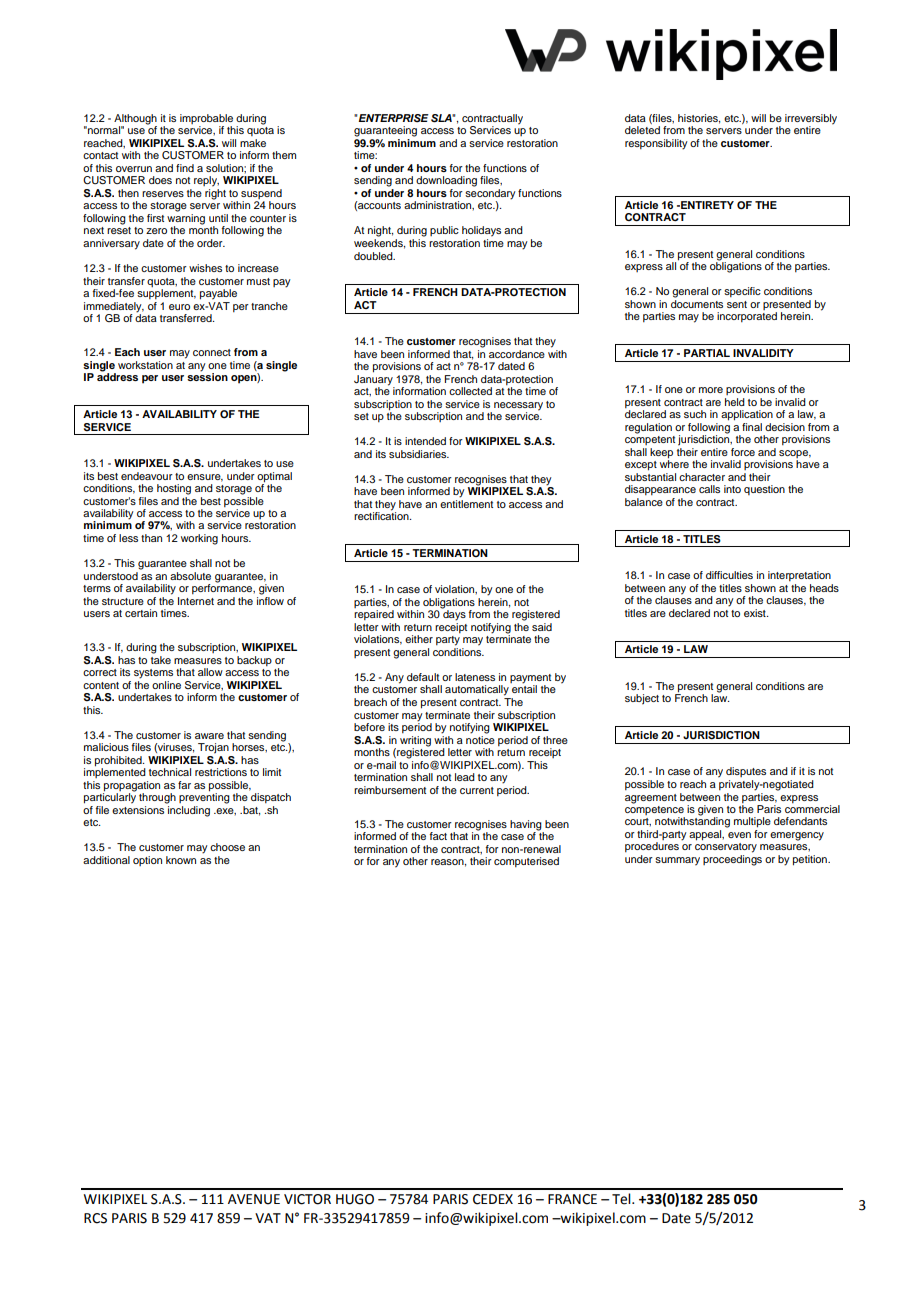 The height and width of the screenshot is (1308, 924). What do you see at coordinates (656, 144) in the screenshot?
I see `responsibility` at bounding box center [656, 144].
